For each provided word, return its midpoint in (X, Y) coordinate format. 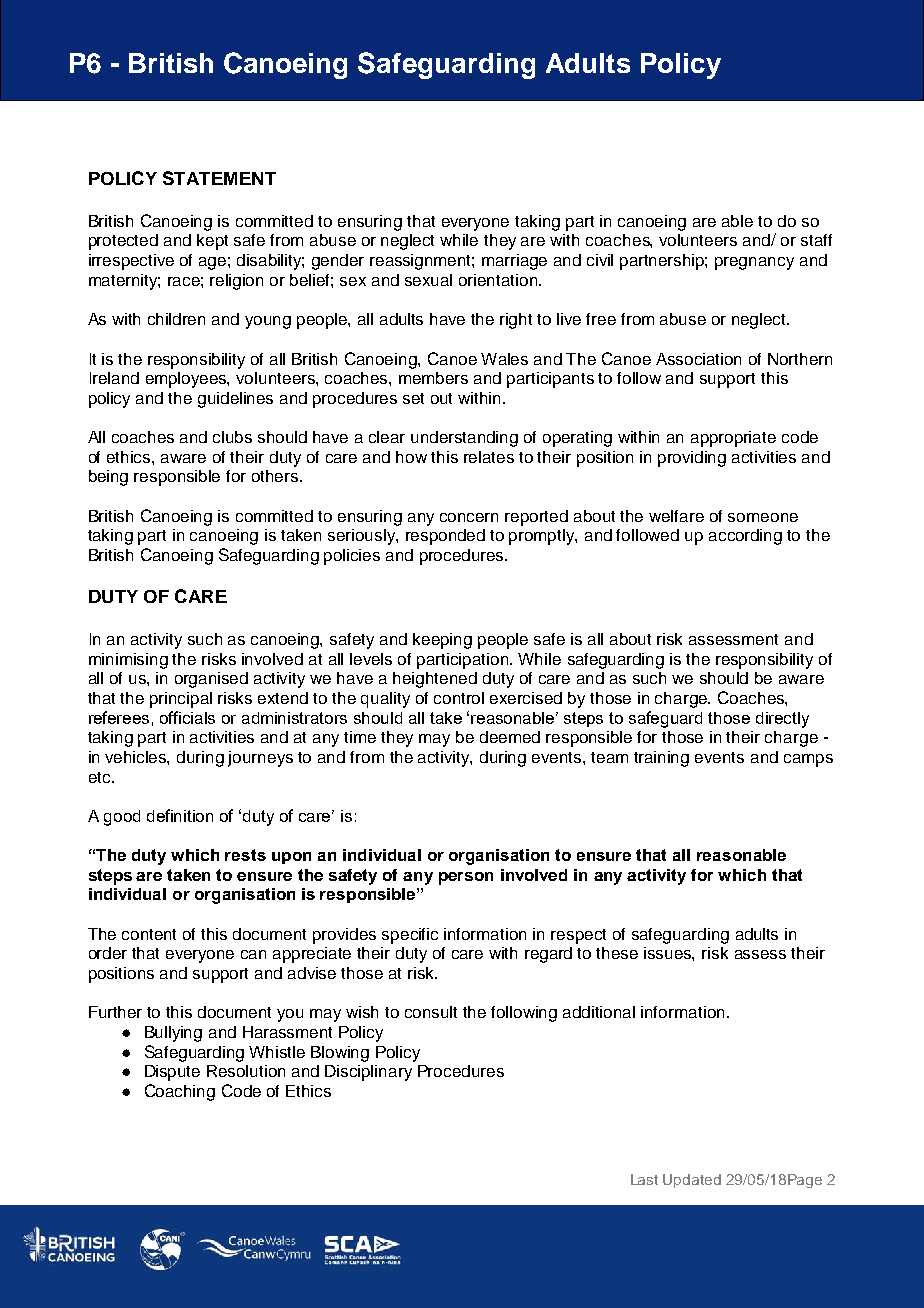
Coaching (180, 1092)
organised (211, 680)
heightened (435, 680)
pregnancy (754, 263)
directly (782, 720)
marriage (514, 262)
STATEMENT (219, 178)
